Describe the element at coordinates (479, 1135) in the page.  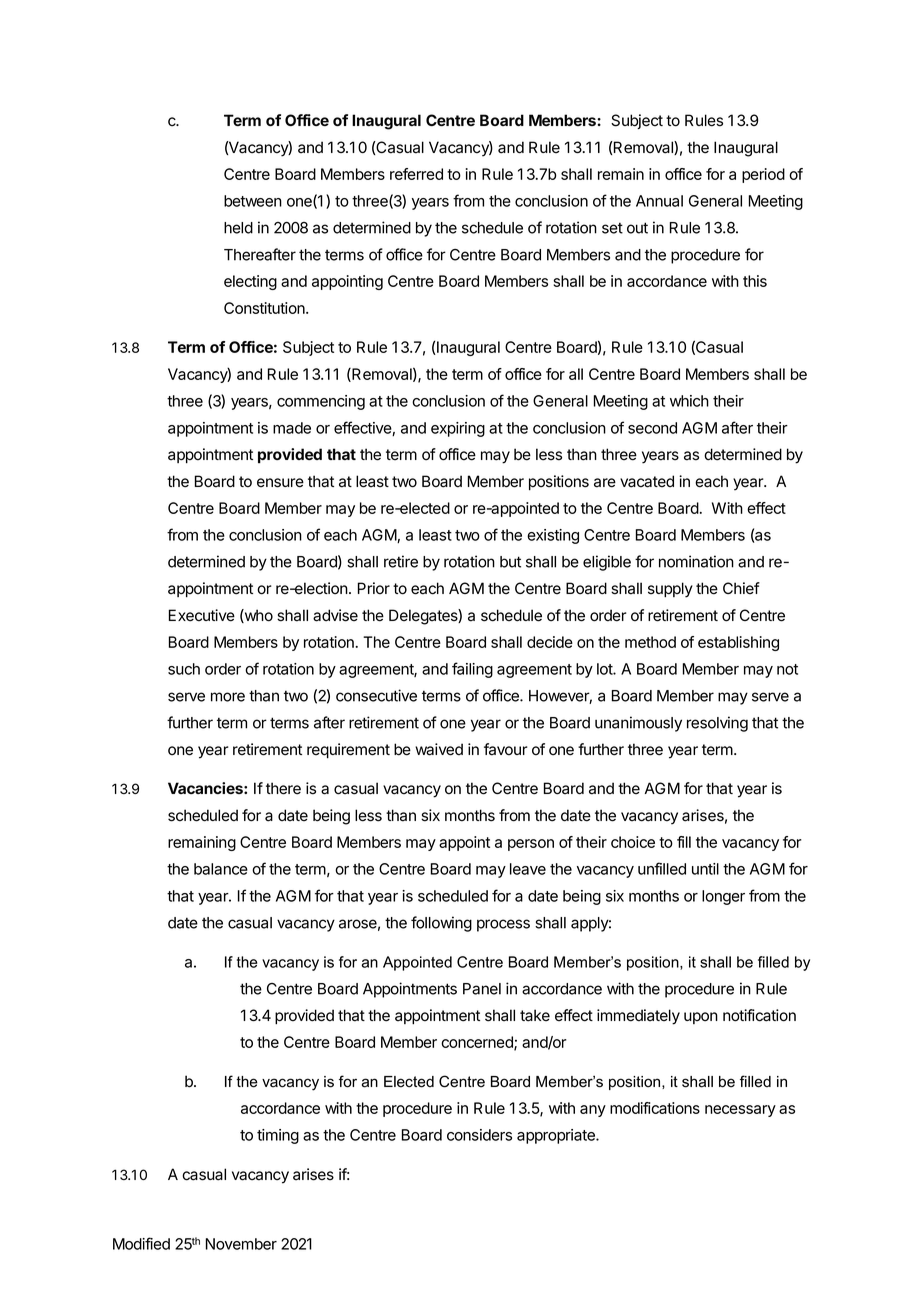
I see `considers` at that location.
